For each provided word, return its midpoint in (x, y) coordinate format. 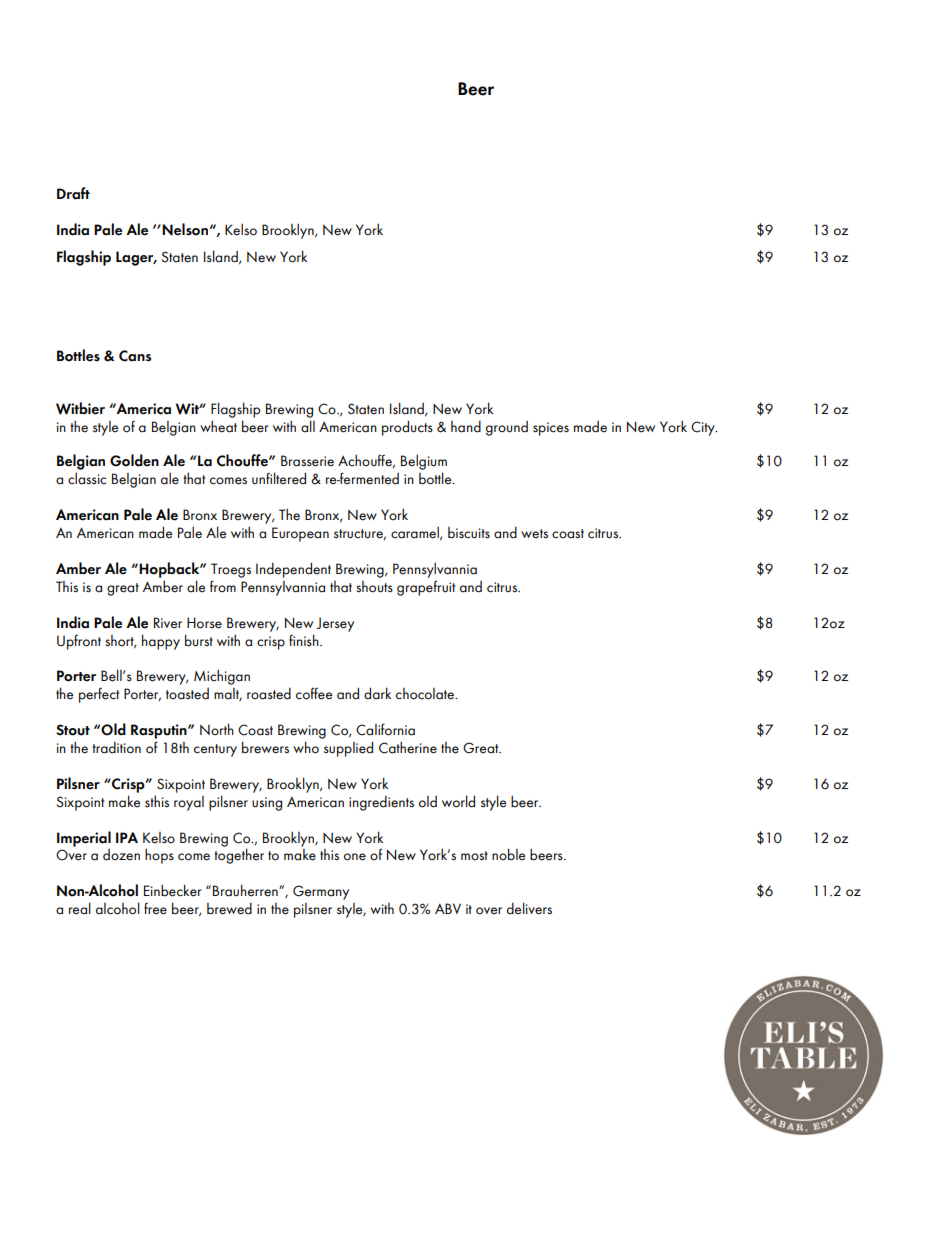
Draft (73, 193)
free (155, 909)
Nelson (185, 229)
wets (534, 534)
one (355, 857)
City (704, 428)
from (223, 586)
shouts (374, 587)
